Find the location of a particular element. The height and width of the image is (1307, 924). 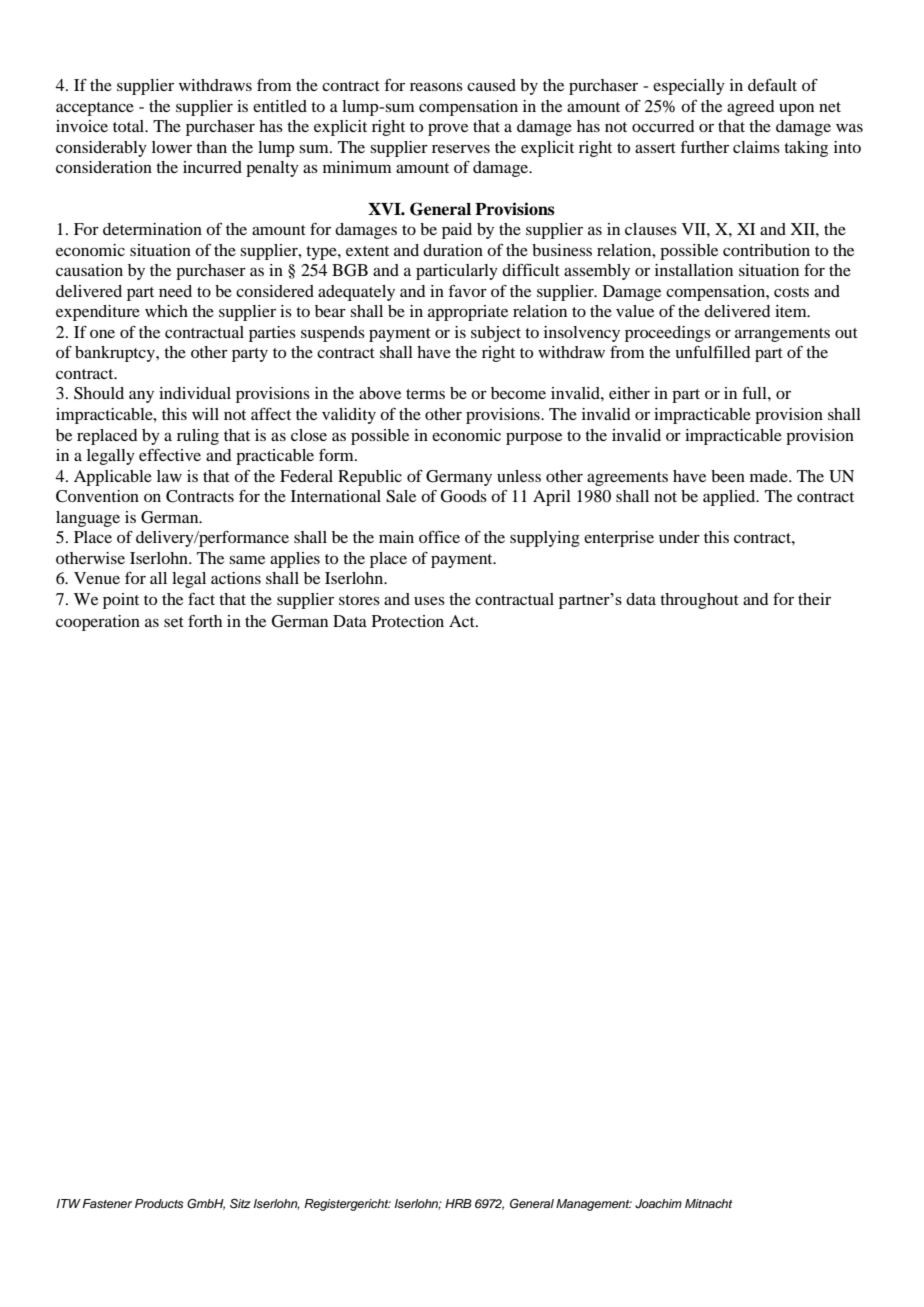

Joachim is located at coordinates (658, 1204).
